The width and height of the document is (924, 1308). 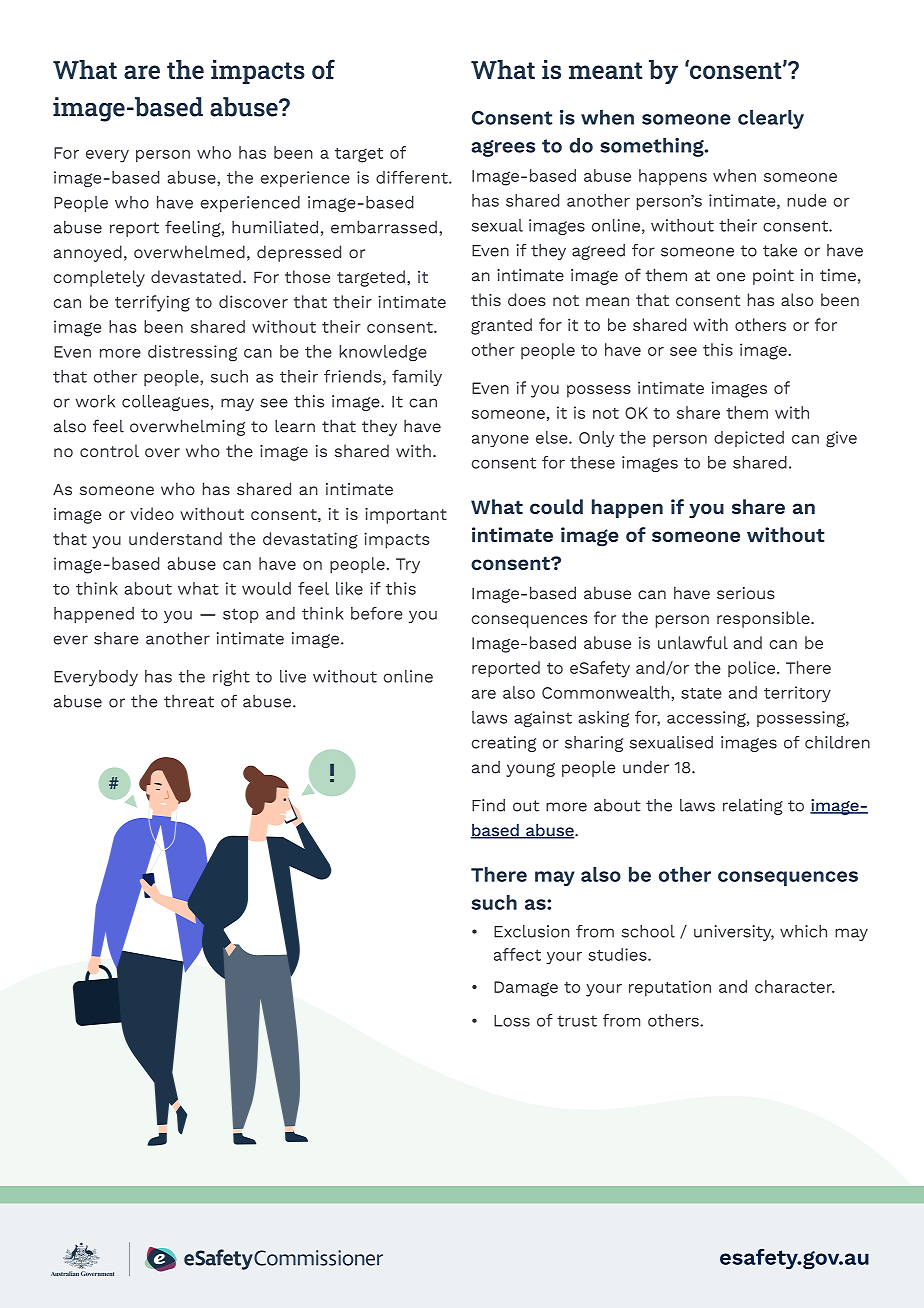 I want to click on humiliated, so click(x=275, y=227).
